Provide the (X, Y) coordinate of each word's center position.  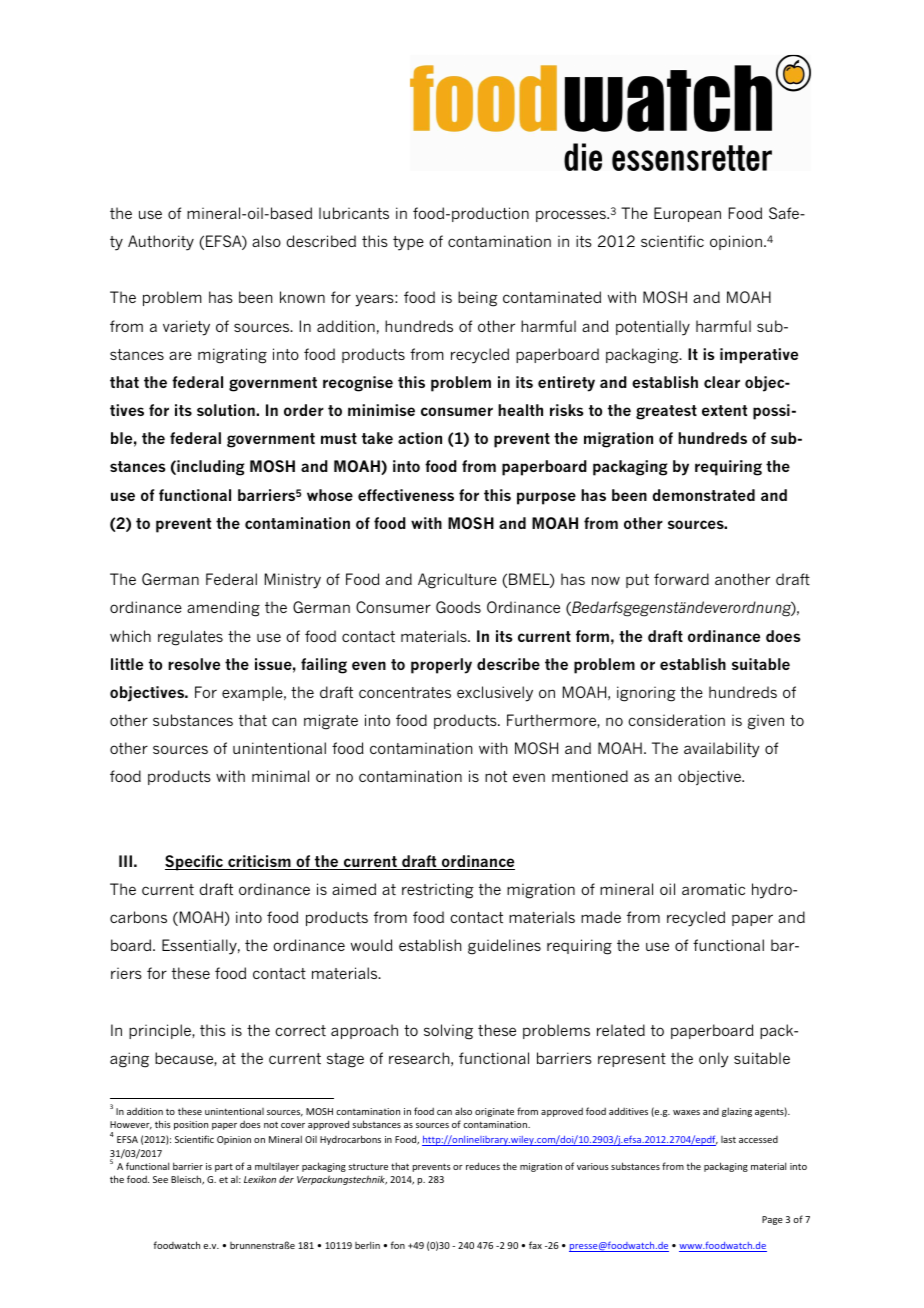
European (687, 214)
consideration (676, 720)
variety (186, 328)
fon (398, 1245)
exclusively (495, 694)
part (224, 1167)
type (408, 243)
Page (772, 1220)
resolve (194, 664)
